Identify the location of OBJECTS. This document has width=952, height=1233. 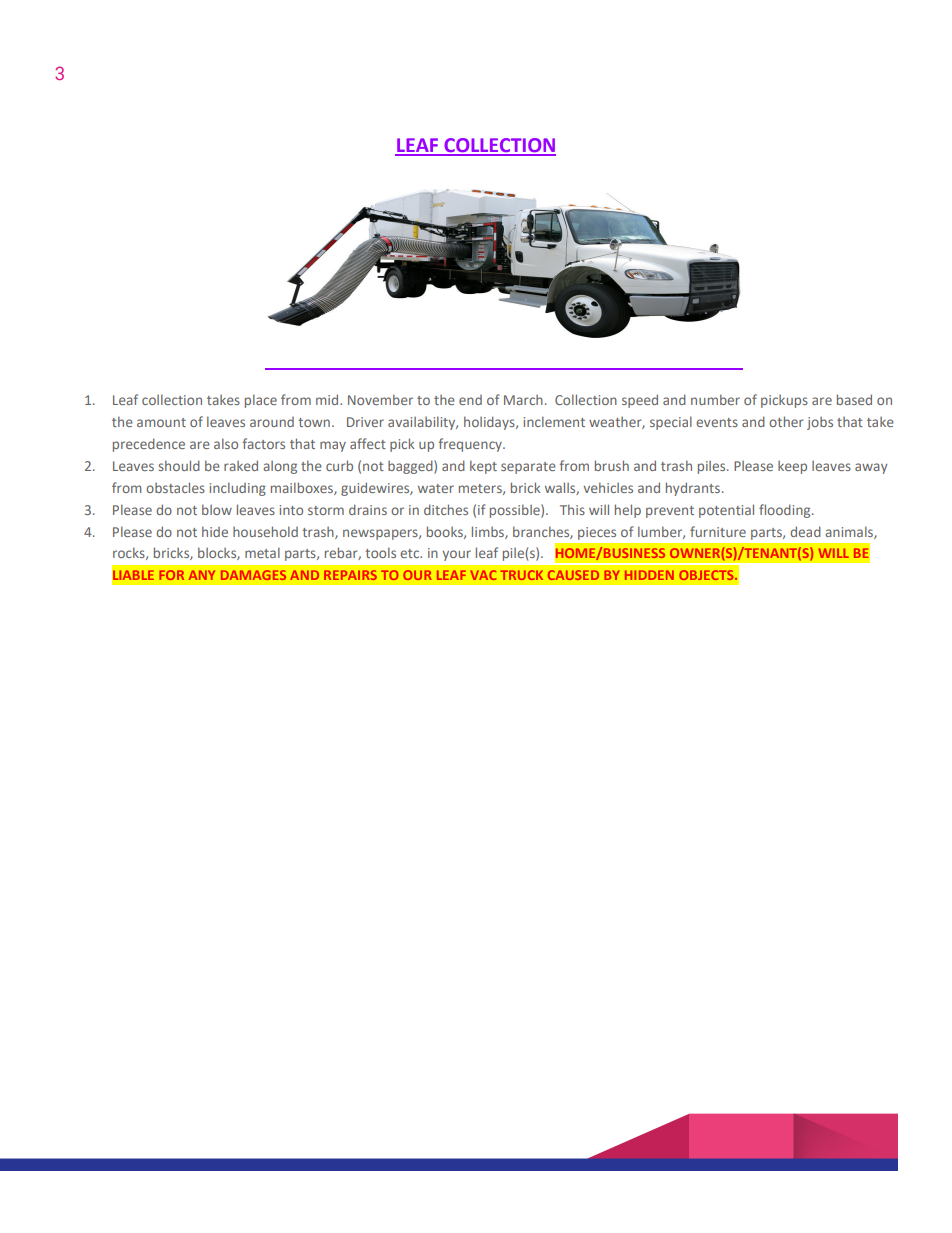
(707, 575).
